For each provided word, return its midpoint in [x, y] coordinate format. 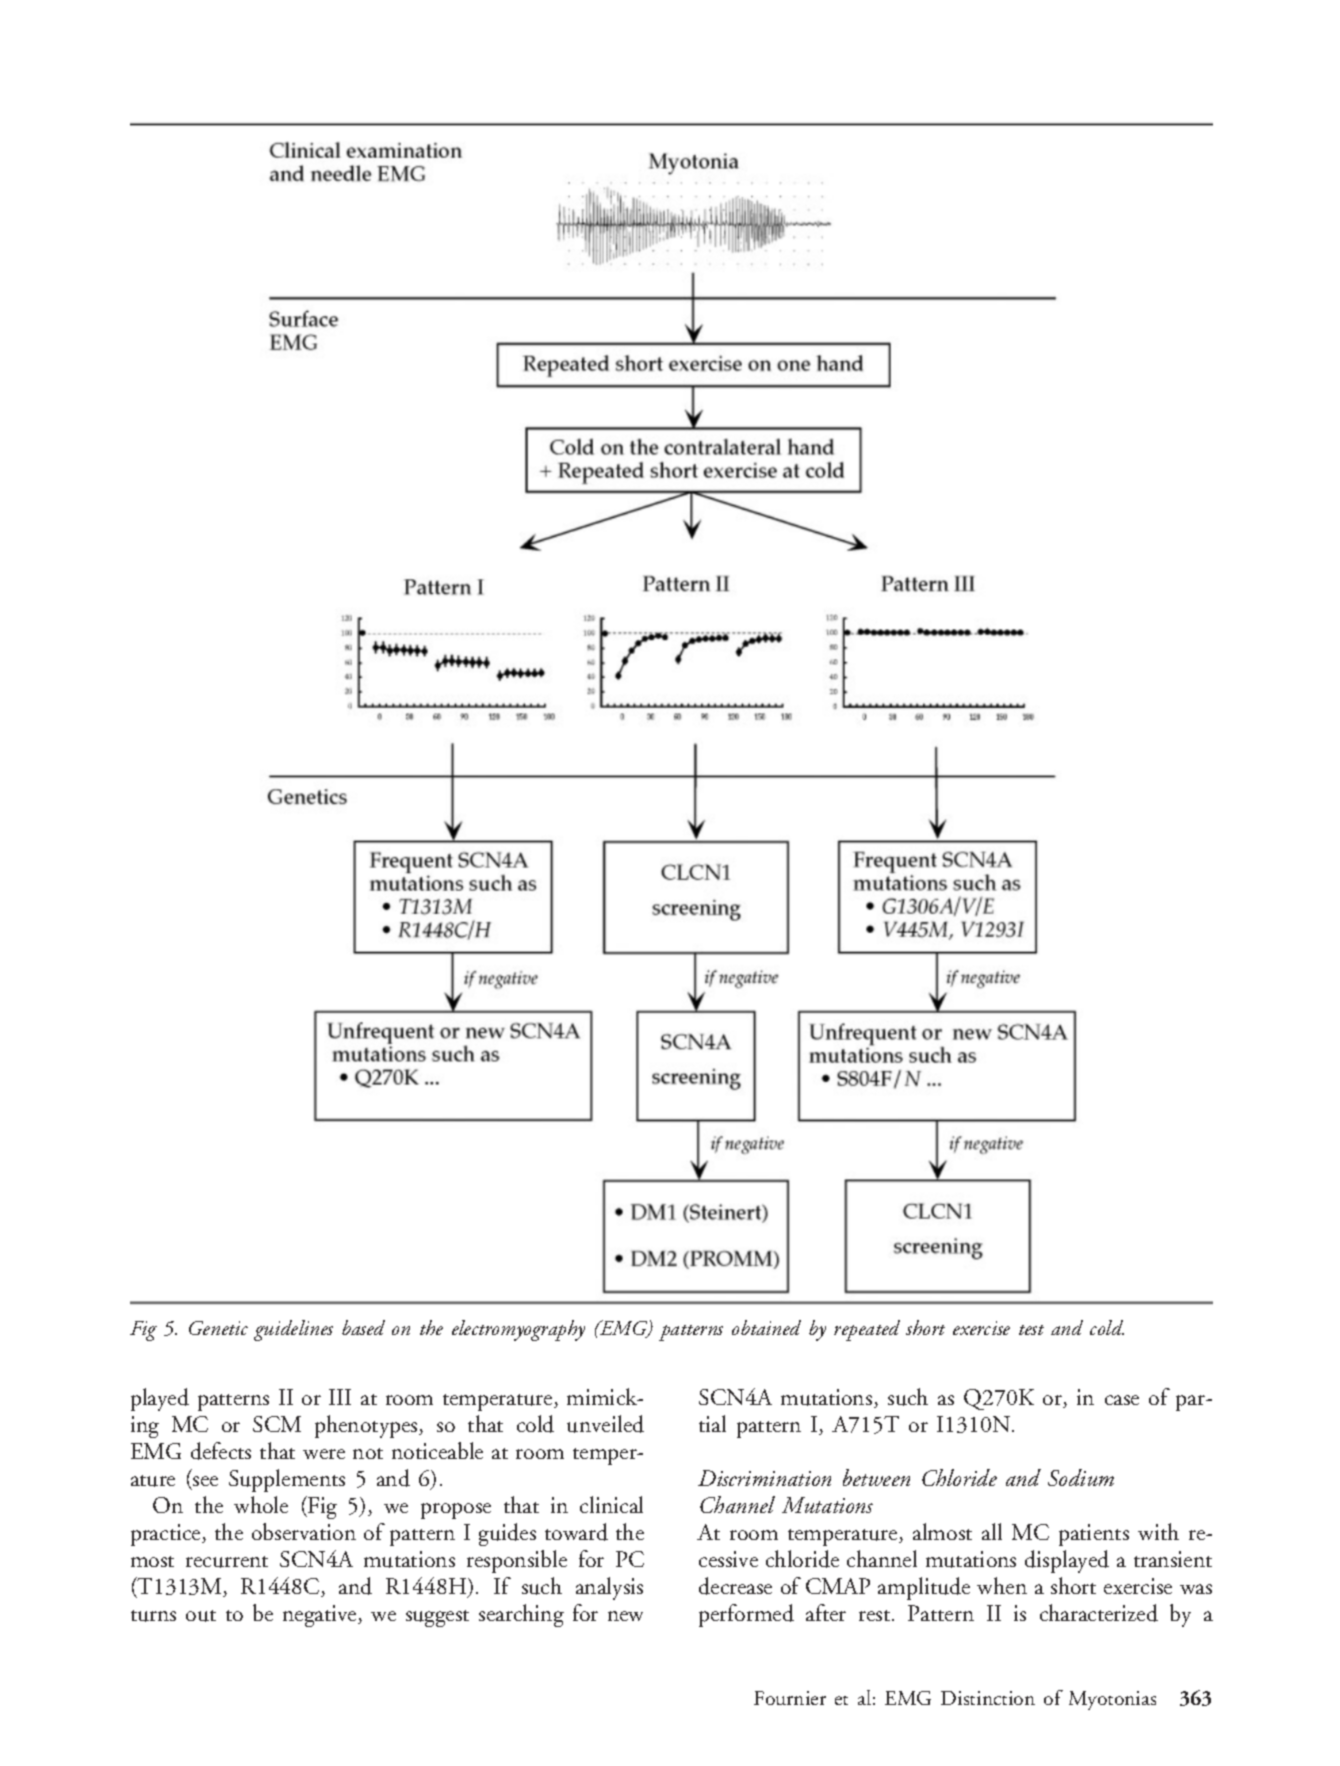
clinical [611, 1504]
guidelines [293, 1330]
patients [1094, 1535]
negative [321, 1616]
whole [261, 1504]
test [1031, 1330]
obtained [766, 1327]
